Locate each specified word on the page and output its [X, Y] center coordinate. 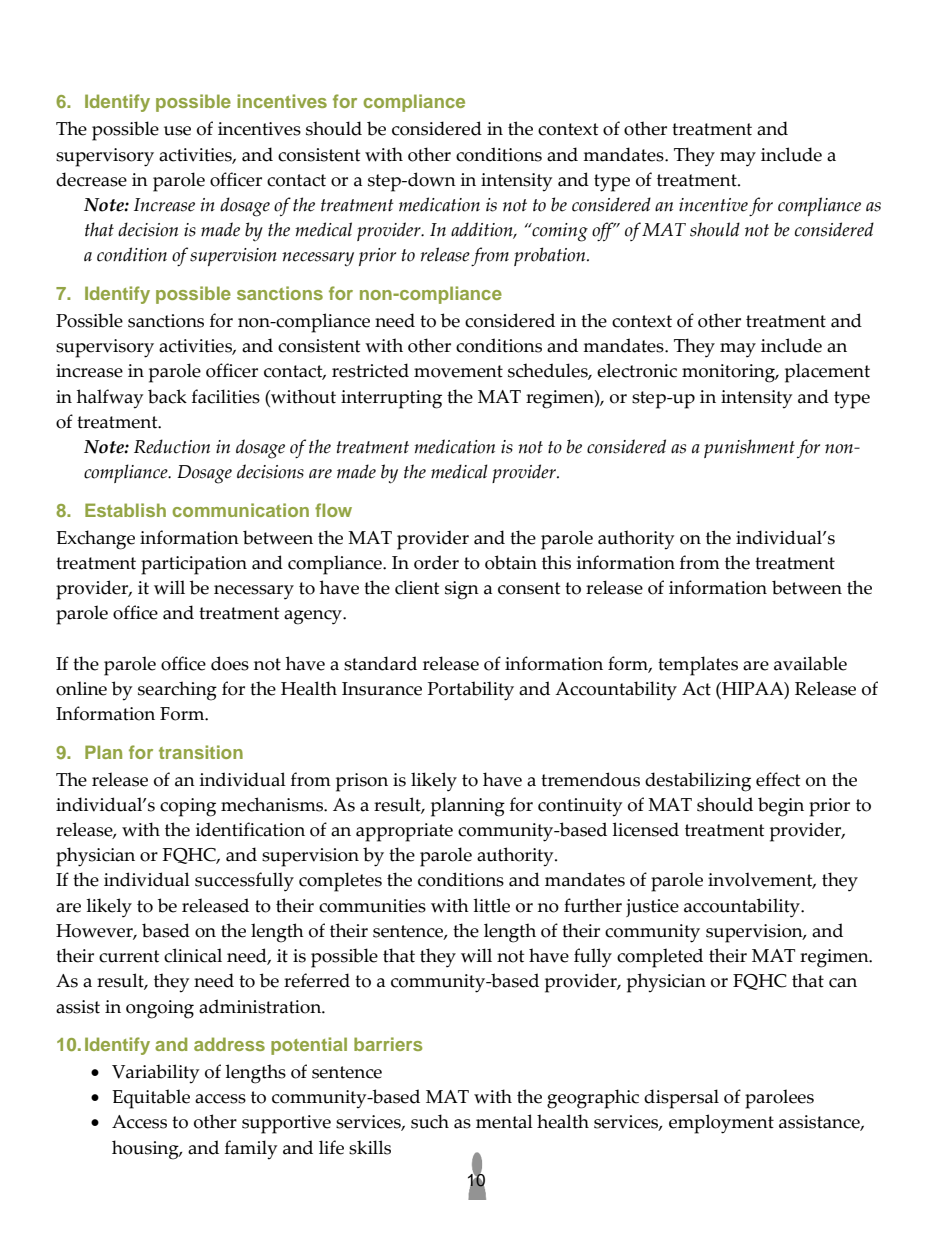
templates [698, 666]
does [230, 663]
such [430, 1121]
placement [827, 373]
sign [462, 590]
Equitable [151, 1099]
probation [551, 256]
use [177, 131]
